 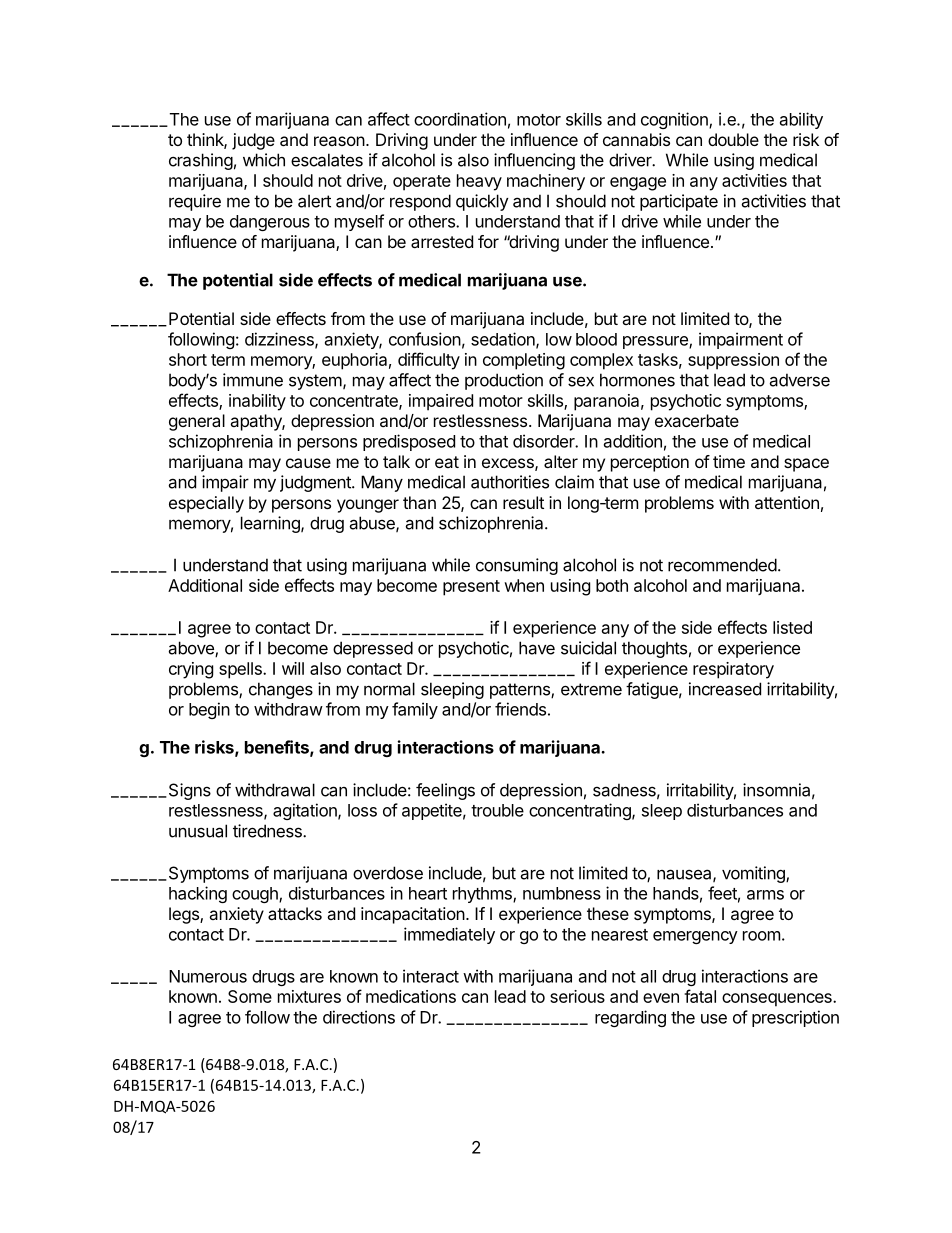 What do you see at coordinates (577, 996) in the image?
I see `serious` at bounding box center [577, 996].
